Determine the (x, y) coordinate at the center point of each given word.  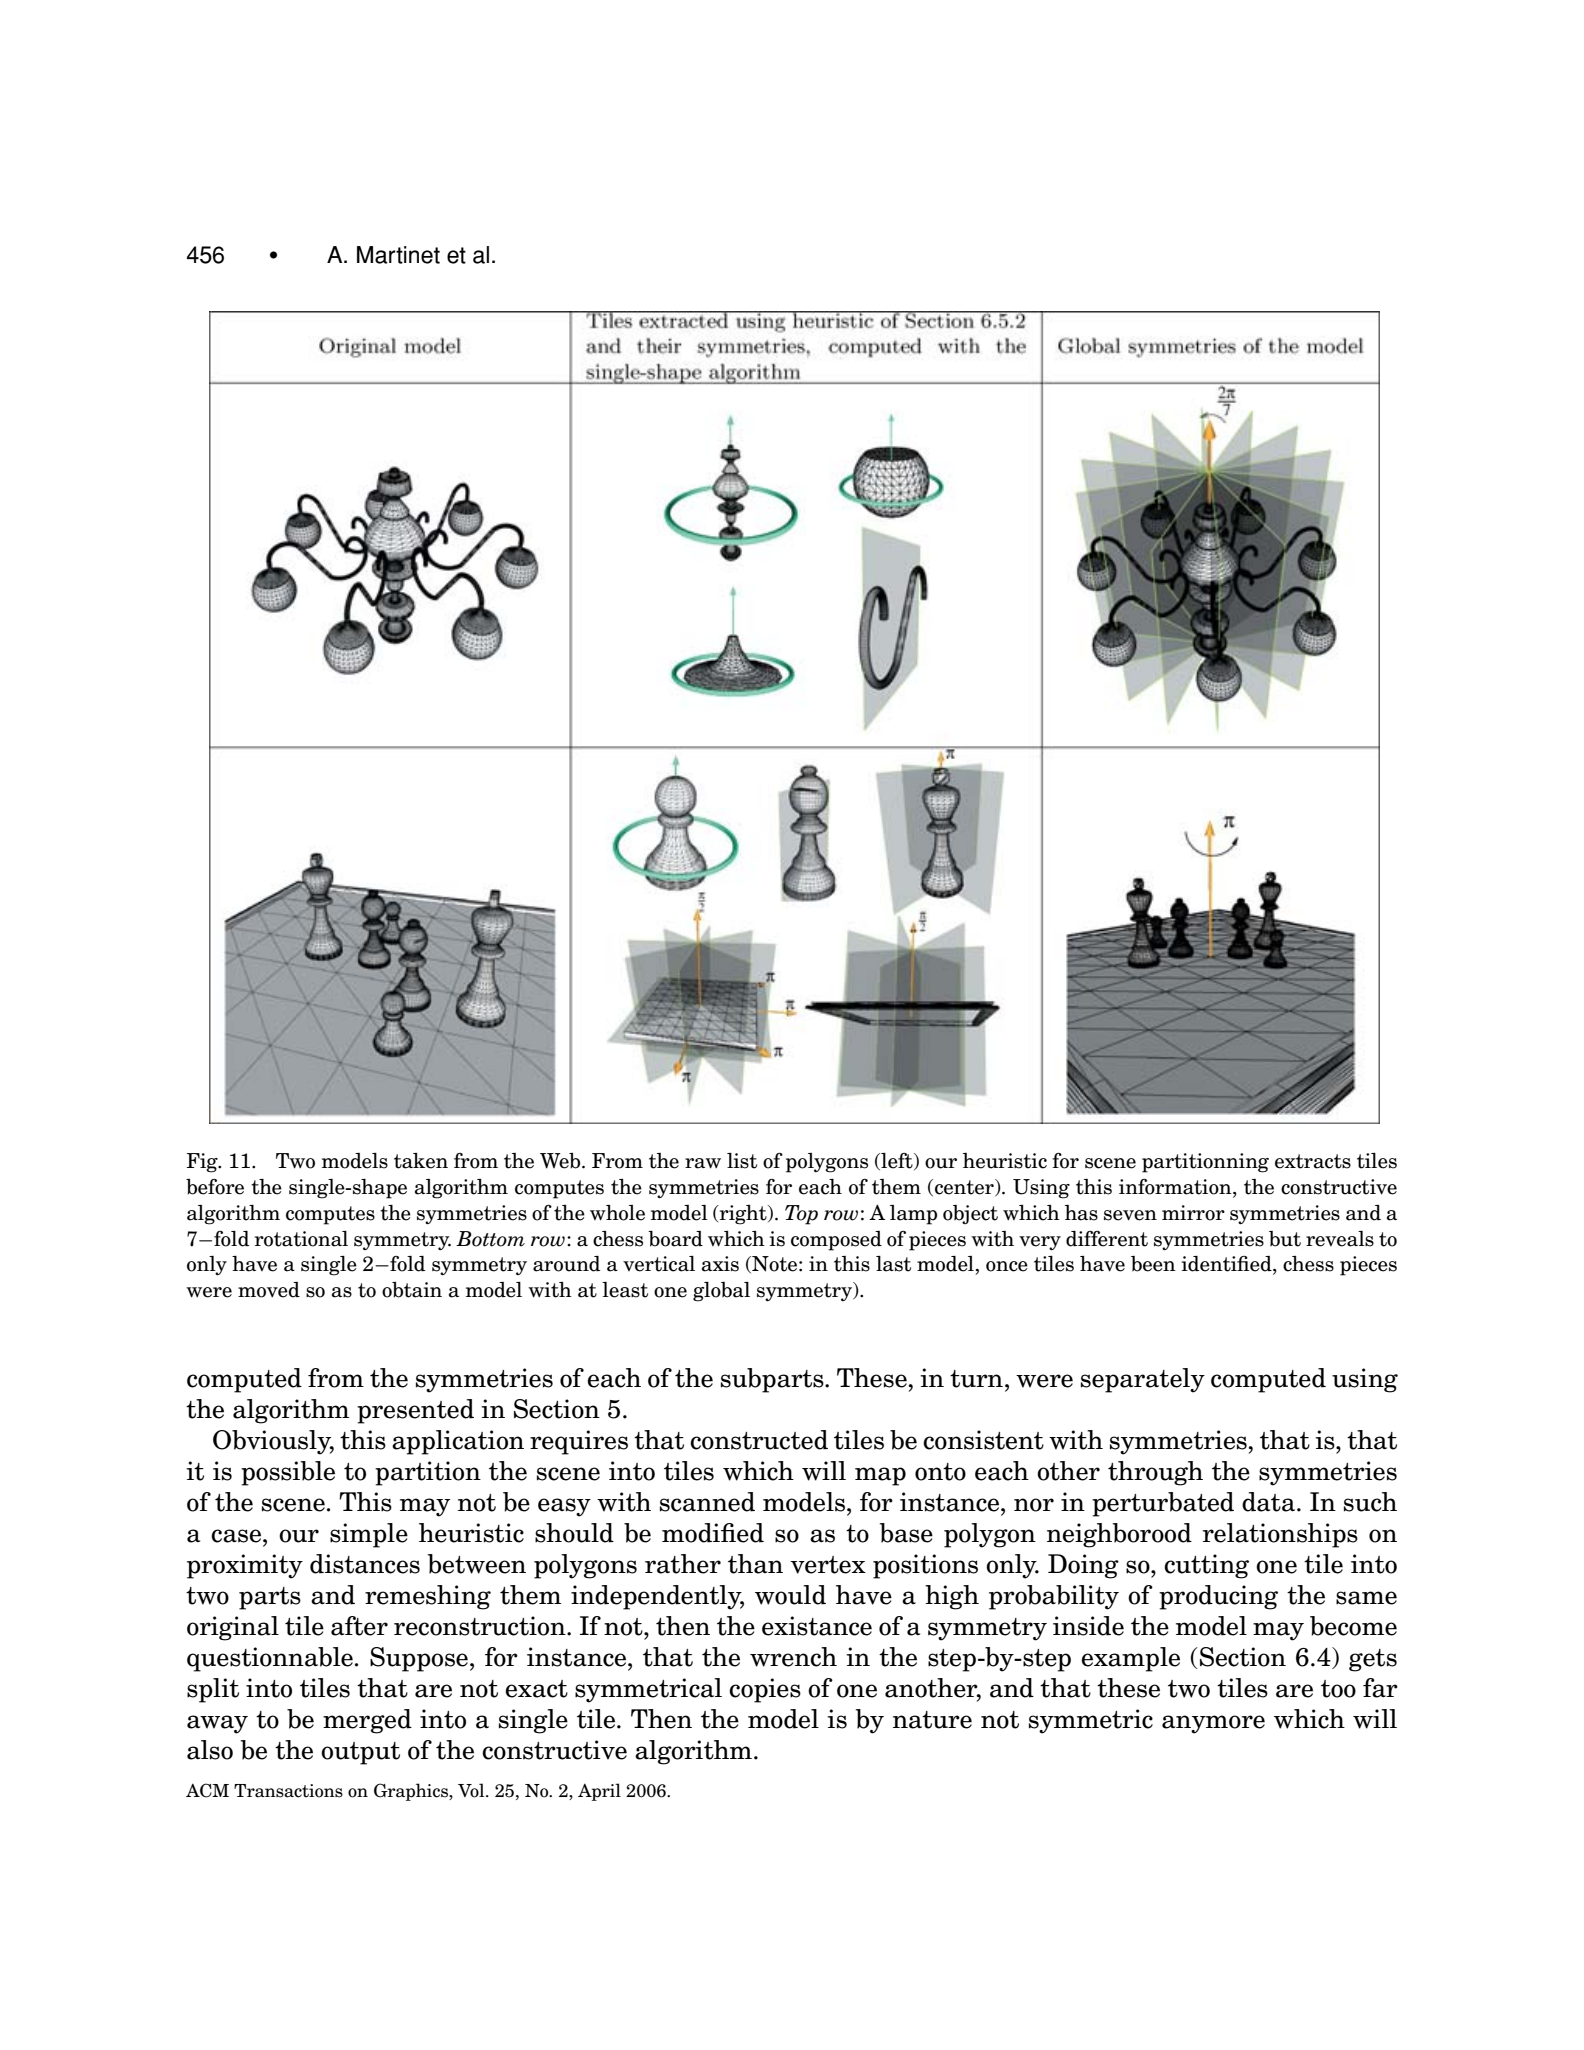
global (721, 1292)
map (880, 1476)
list (742, 1161)
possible (288, 1473)
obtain (412, 1290)
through (1155, 1473)
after (359, 1626)
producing (1218, 1597)
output (360, 1753)
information (1176, 1188)
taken (421, 1161)
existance (817, 1626)
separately (1143, 1380)
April (599, 1792)
